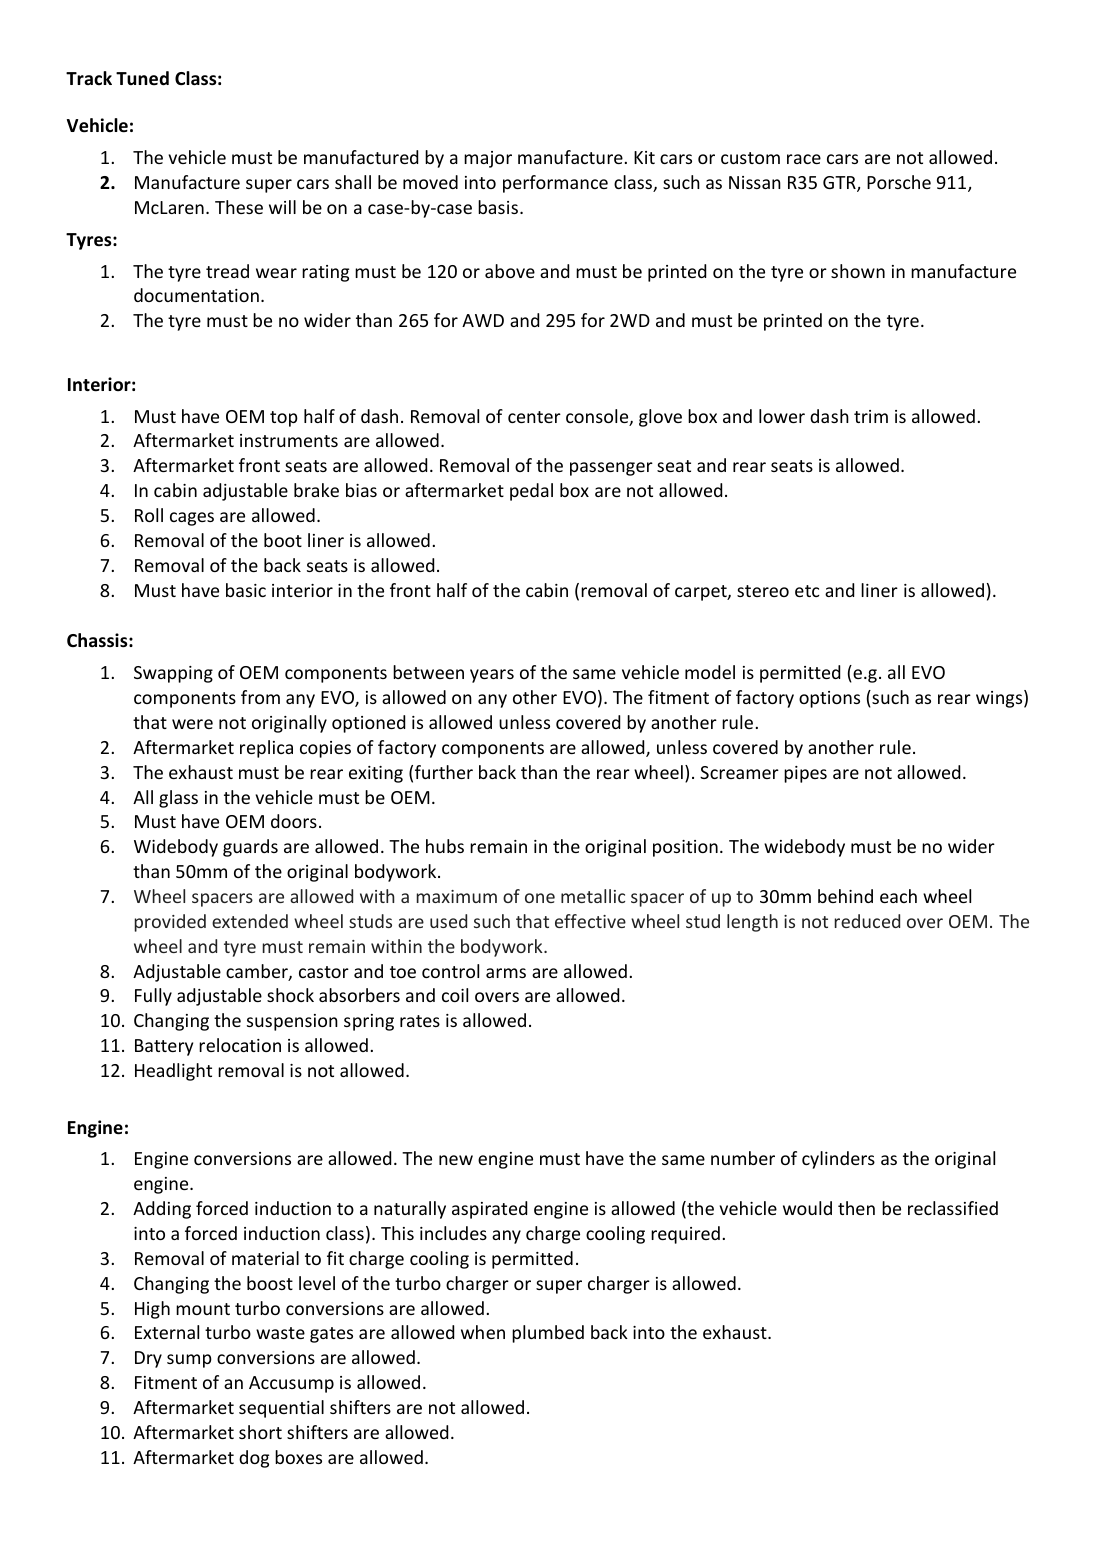 This screenshot has width=1102, height=1558. Describe the element at coordinates (260, 1432) in the screenshot. I see `short` at that location.
